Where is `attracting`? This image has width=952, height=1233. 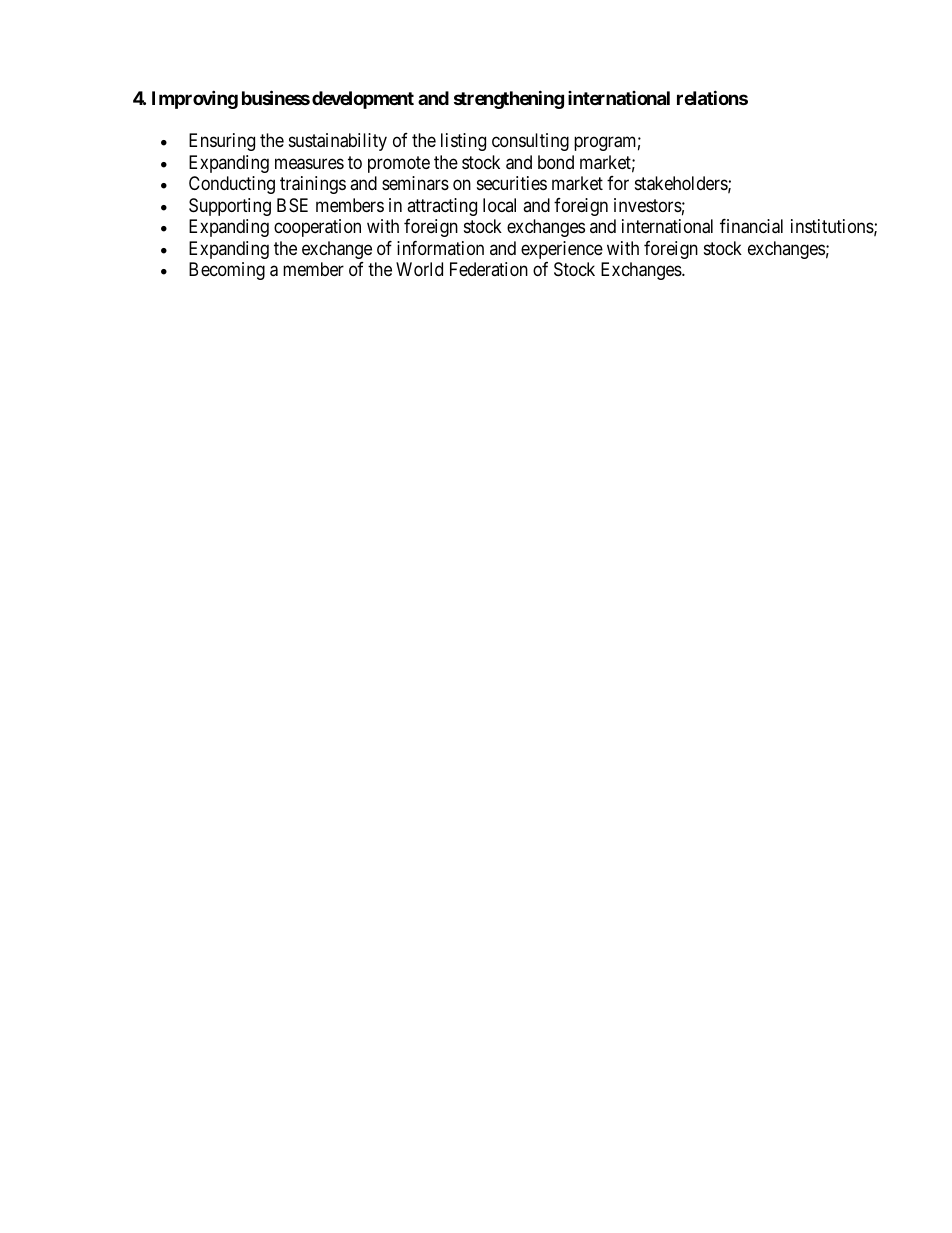
attracting is located at coordinates (442, 207).
